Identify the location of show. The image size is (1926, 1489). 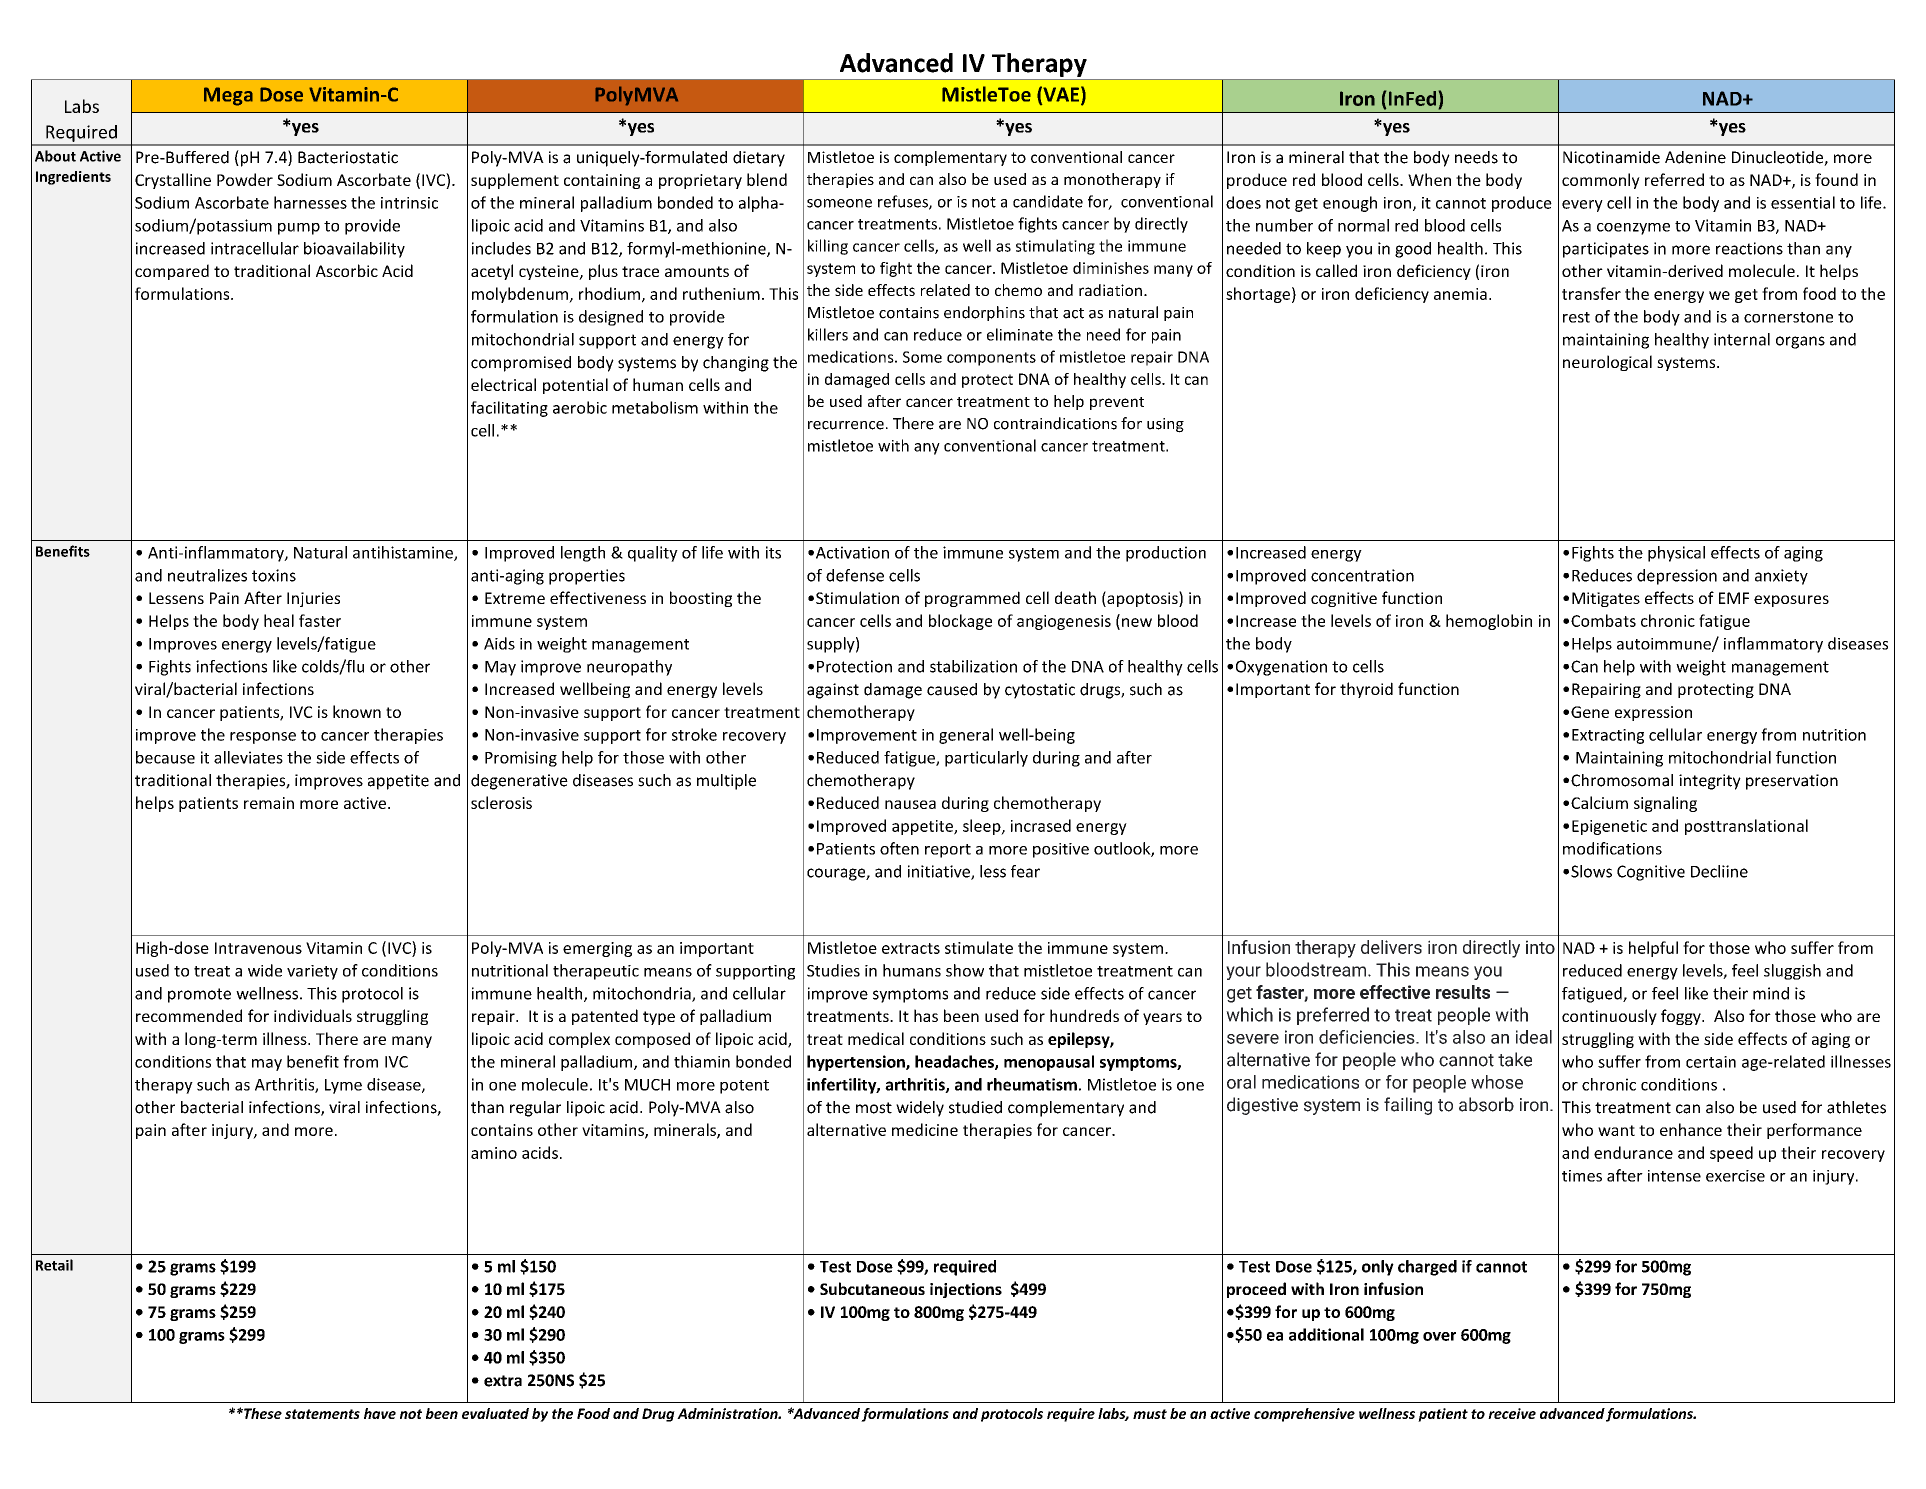
(965, 970).
